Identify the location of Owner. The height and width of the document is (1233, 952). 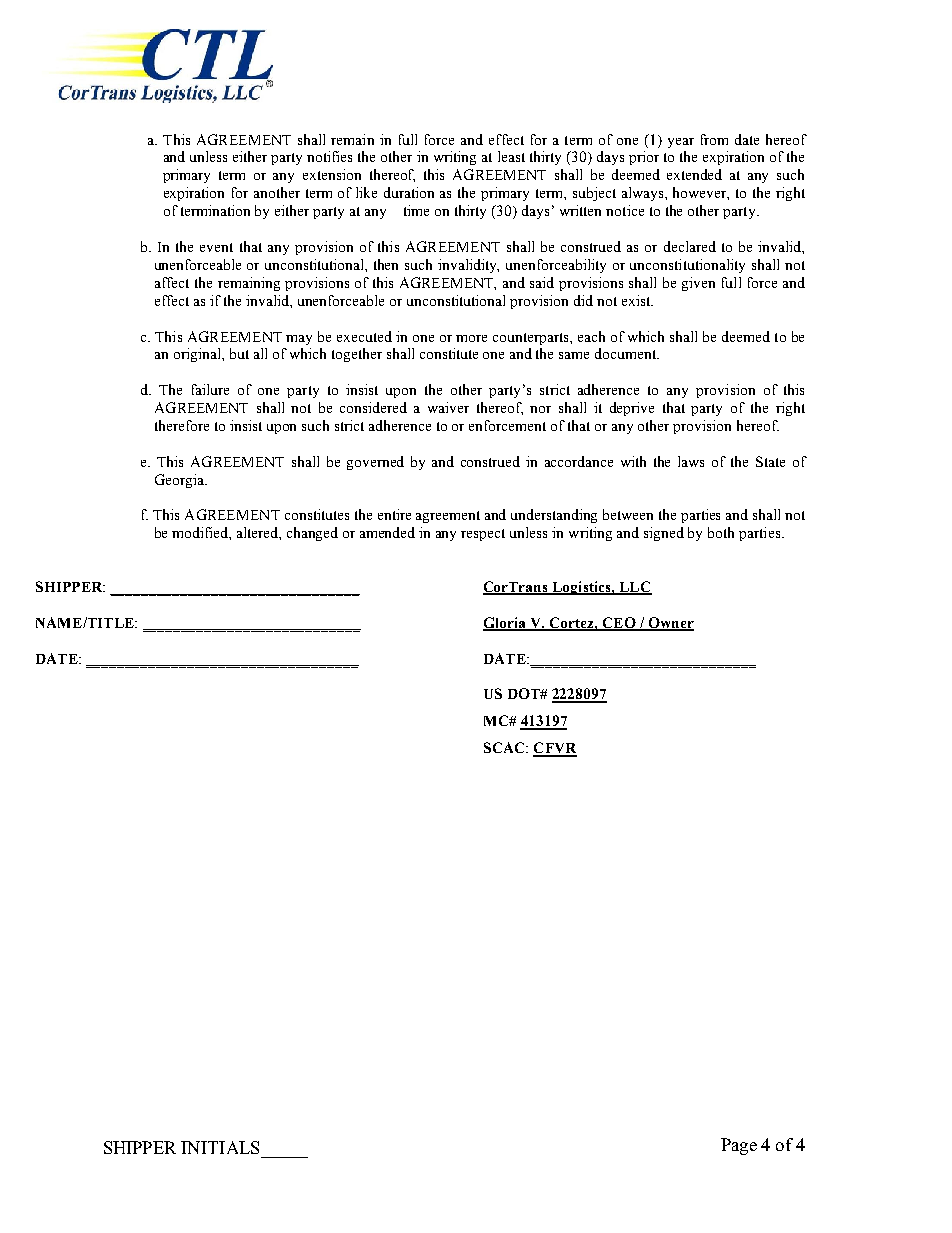
(670, 624).
